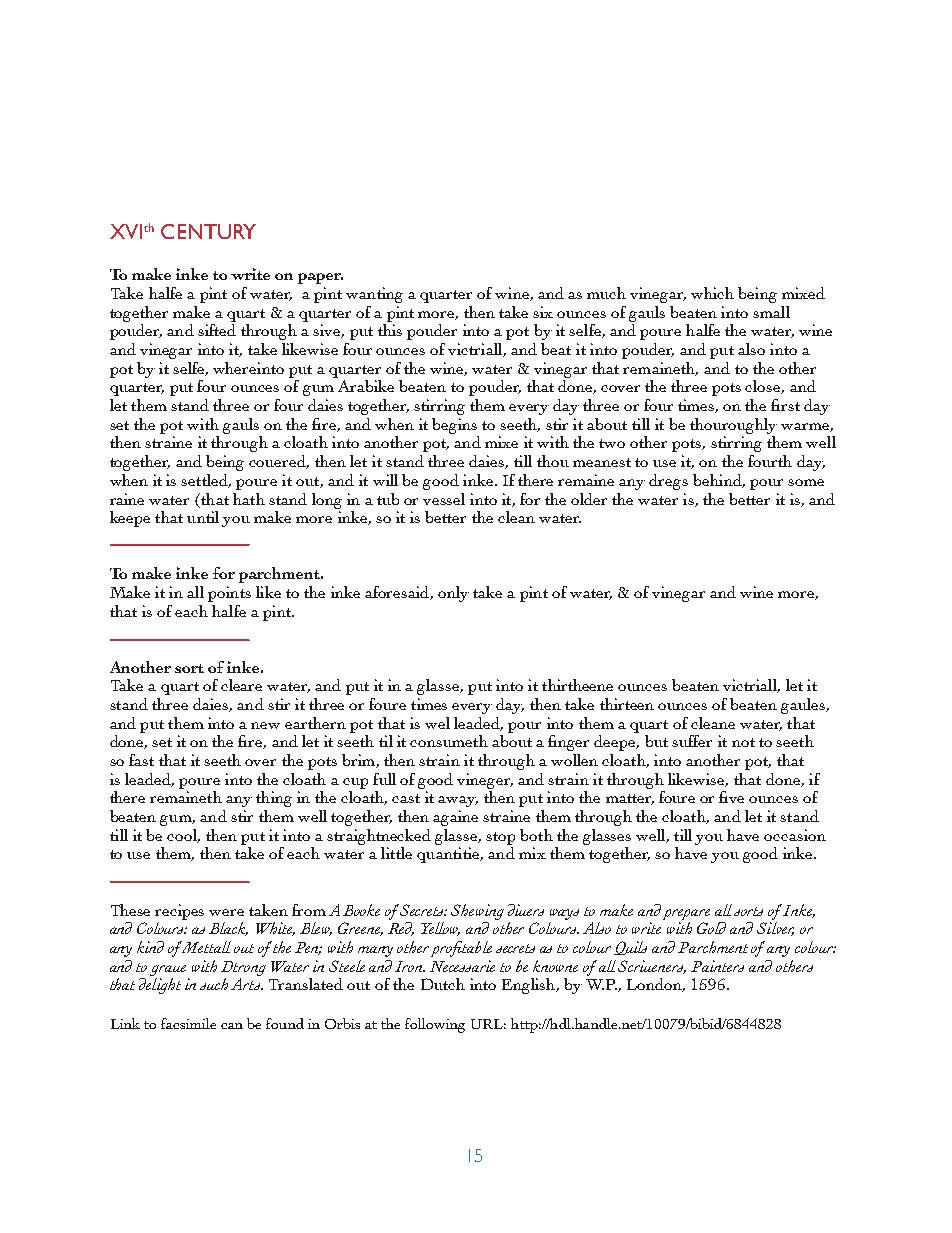  What do you see at coordinates (692, 741) in the screenshot?
I see `suffer` at bounding box center [692, 741].
